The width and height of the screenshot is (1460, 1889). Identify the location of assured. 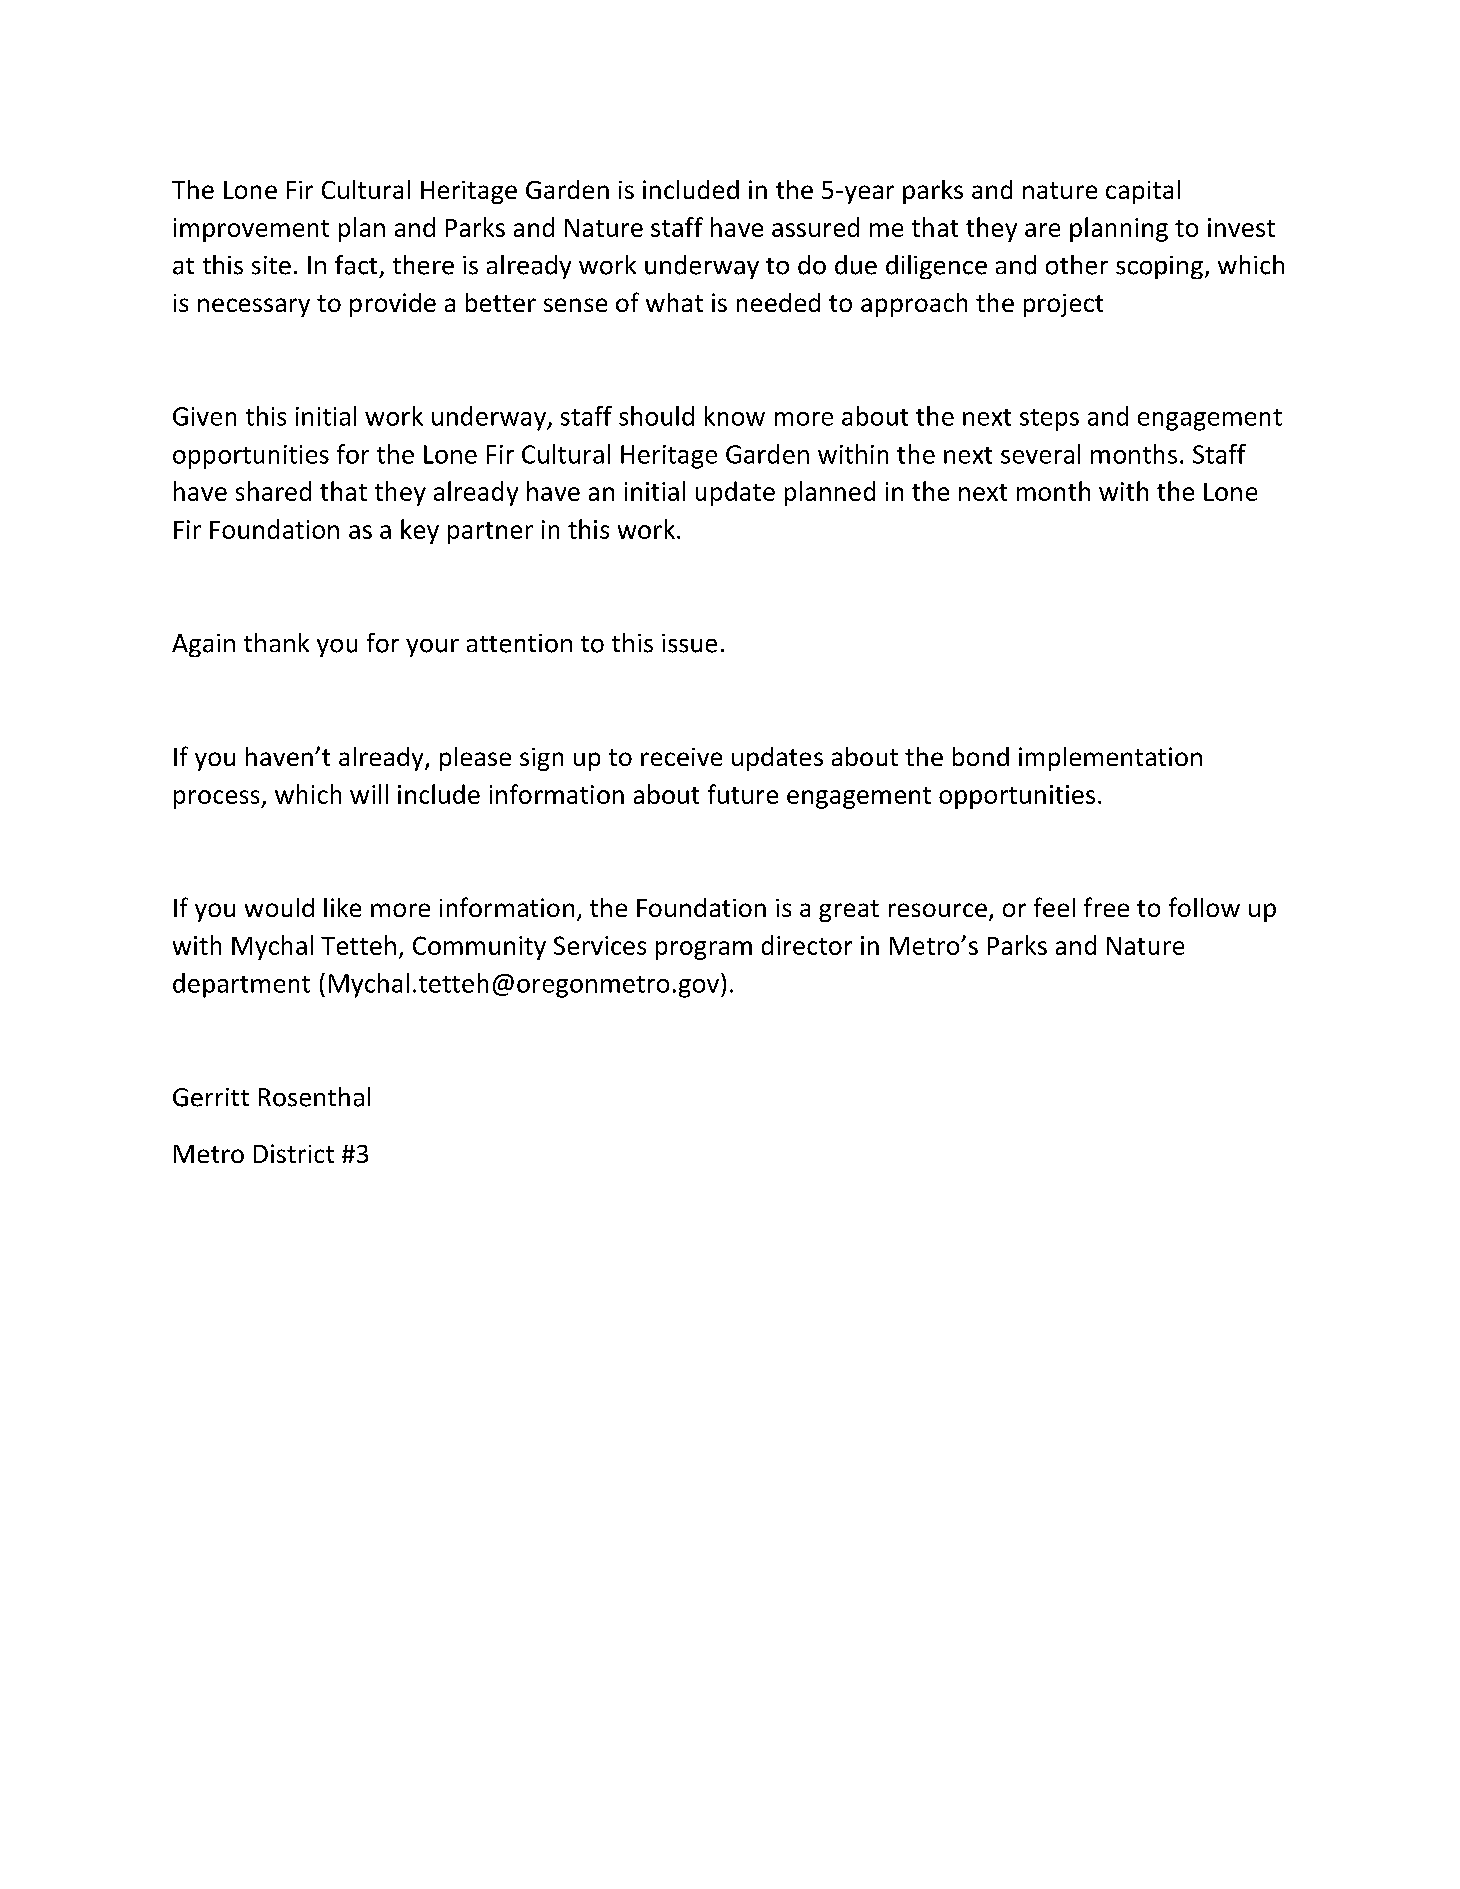
(815, 227).
